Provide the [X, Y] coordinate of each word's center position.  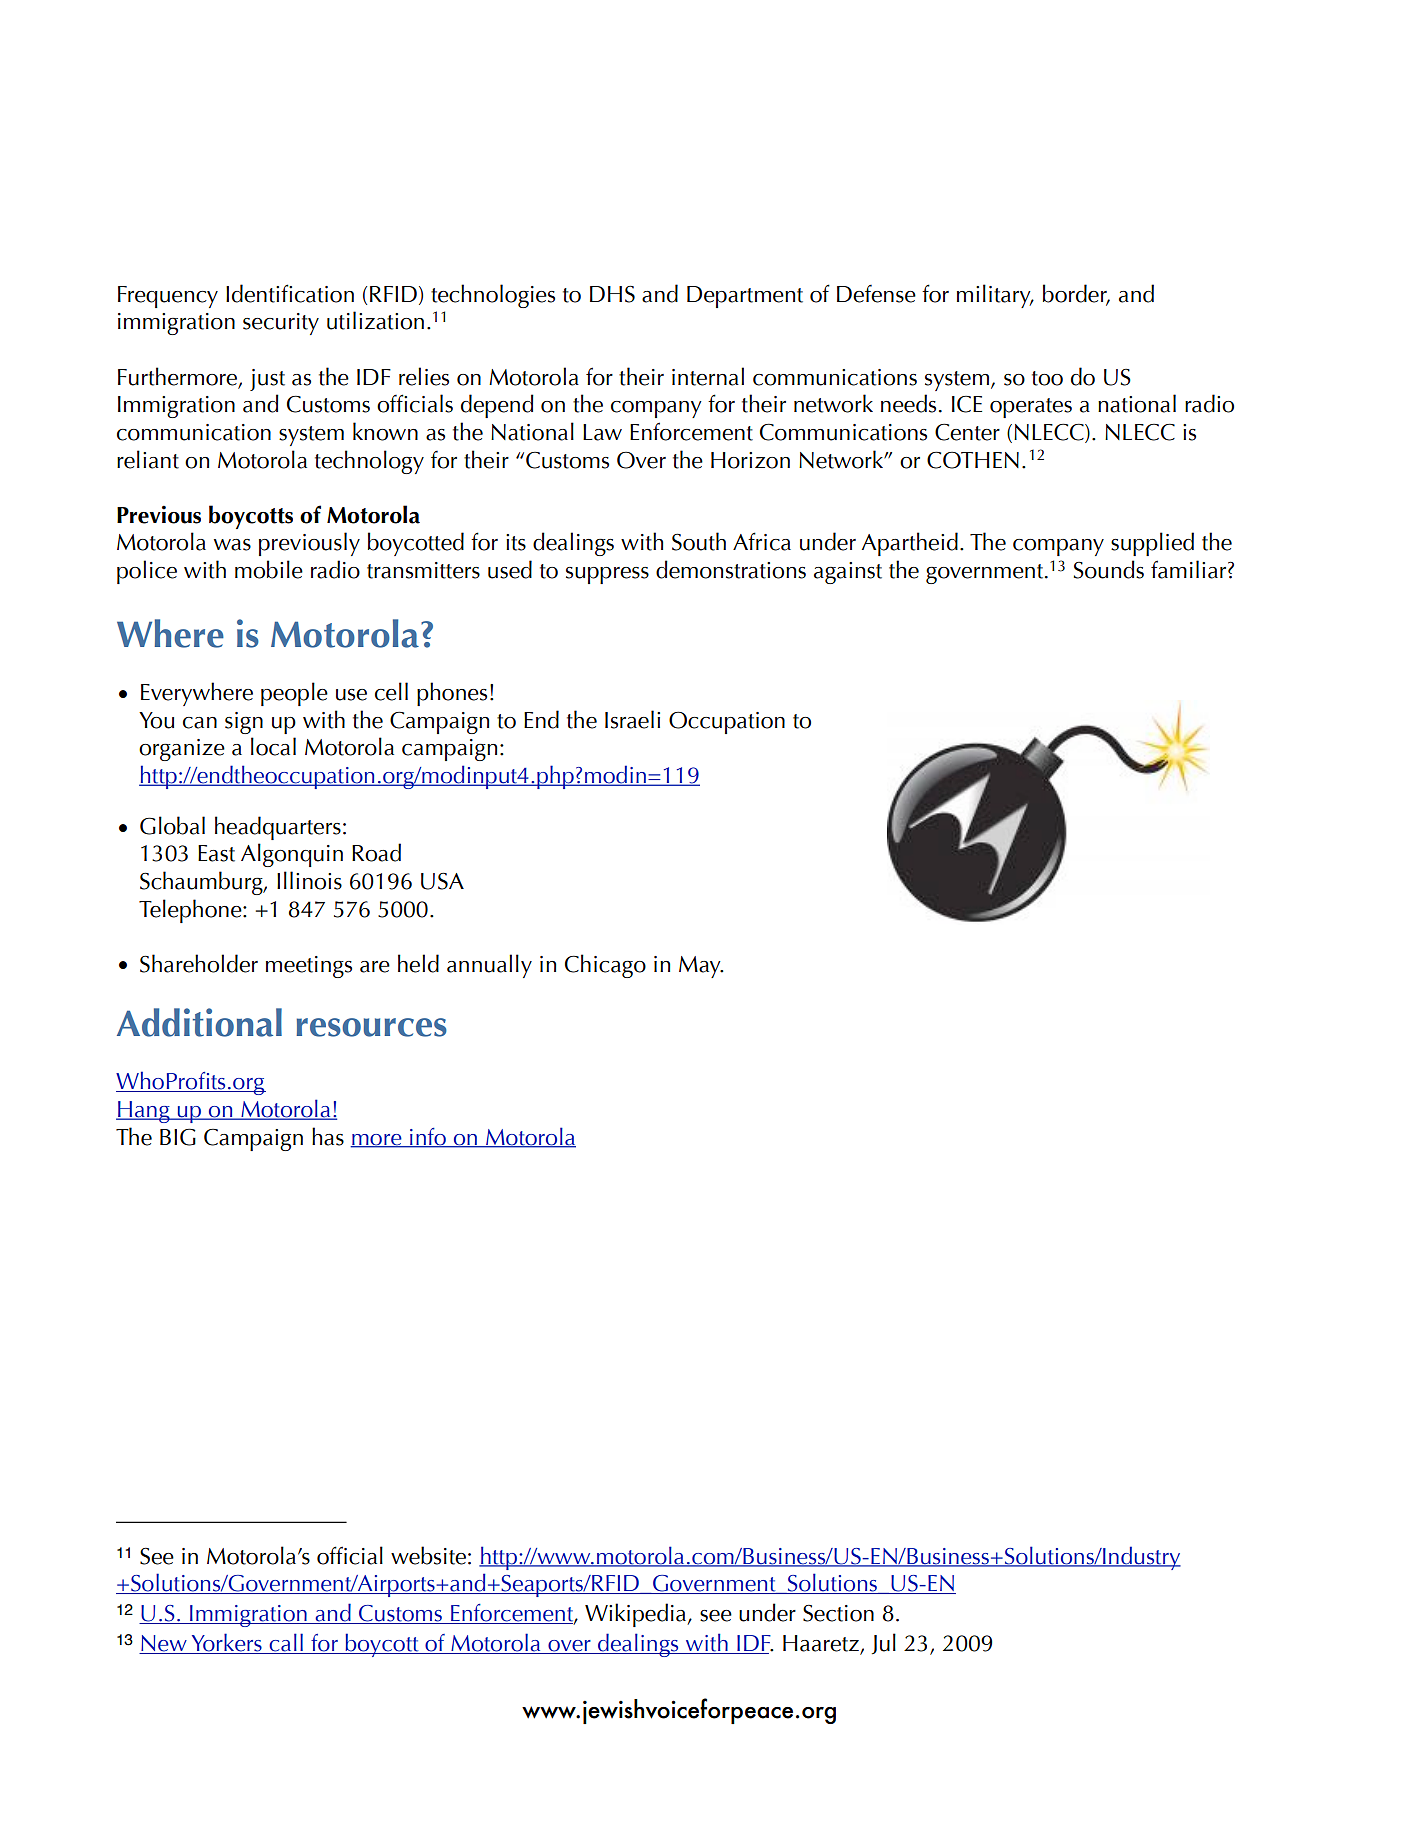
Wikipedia [637, 1615]
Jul [884, 1643]
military [995, 296]
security [281, 324]
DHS [612, 294]
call [286, 1643]
